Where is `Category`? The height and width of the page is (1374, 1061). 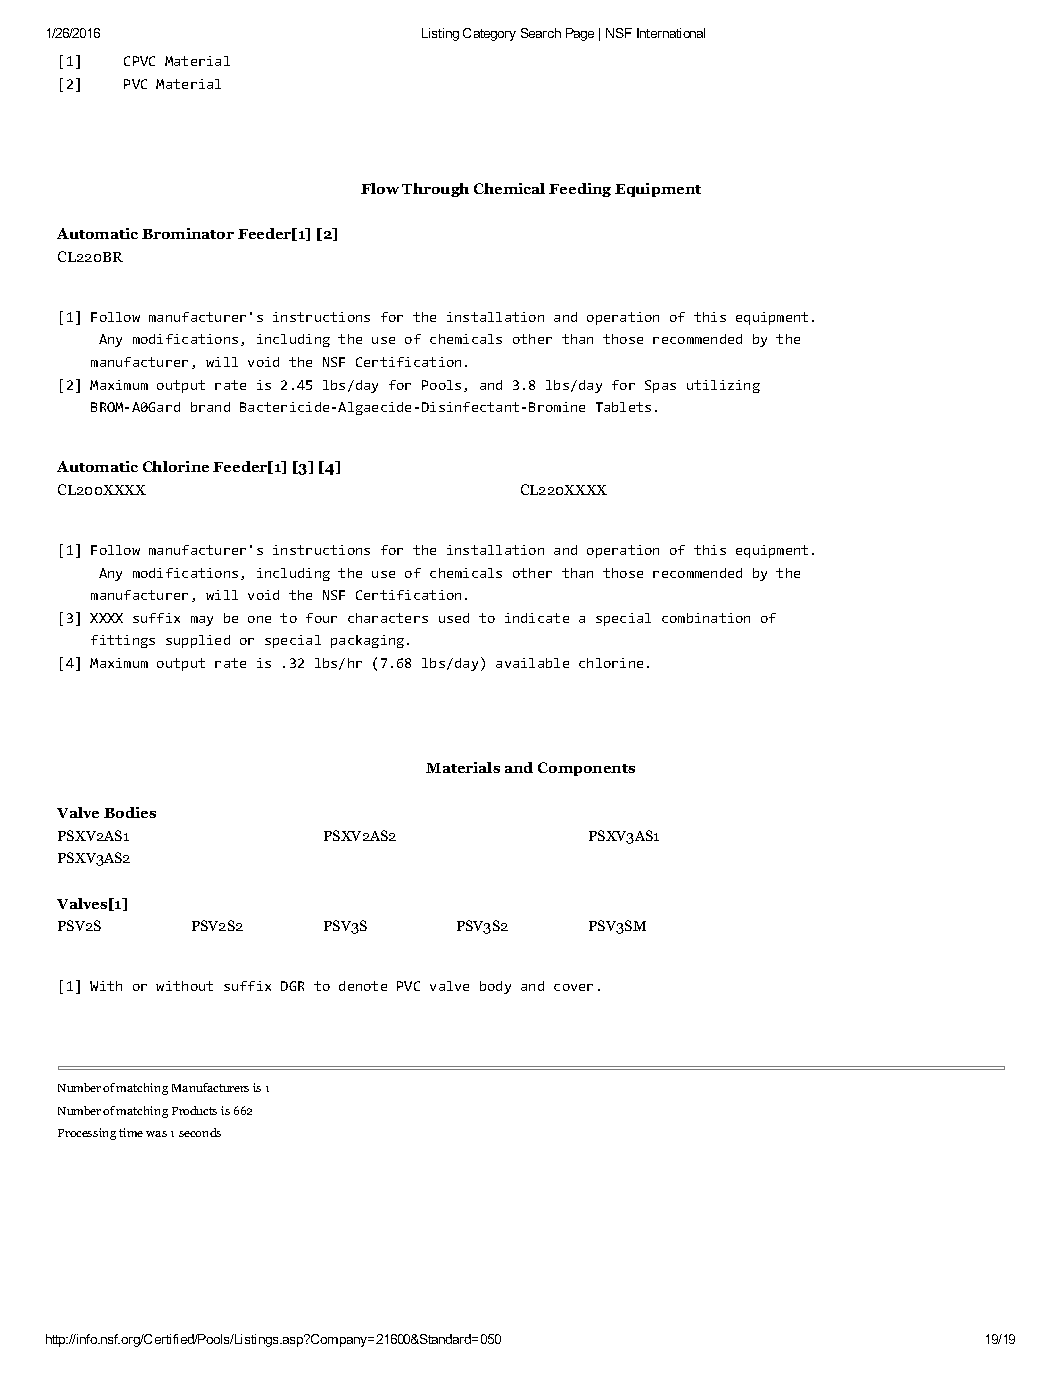 Category is located at coordinates (489, 34).
